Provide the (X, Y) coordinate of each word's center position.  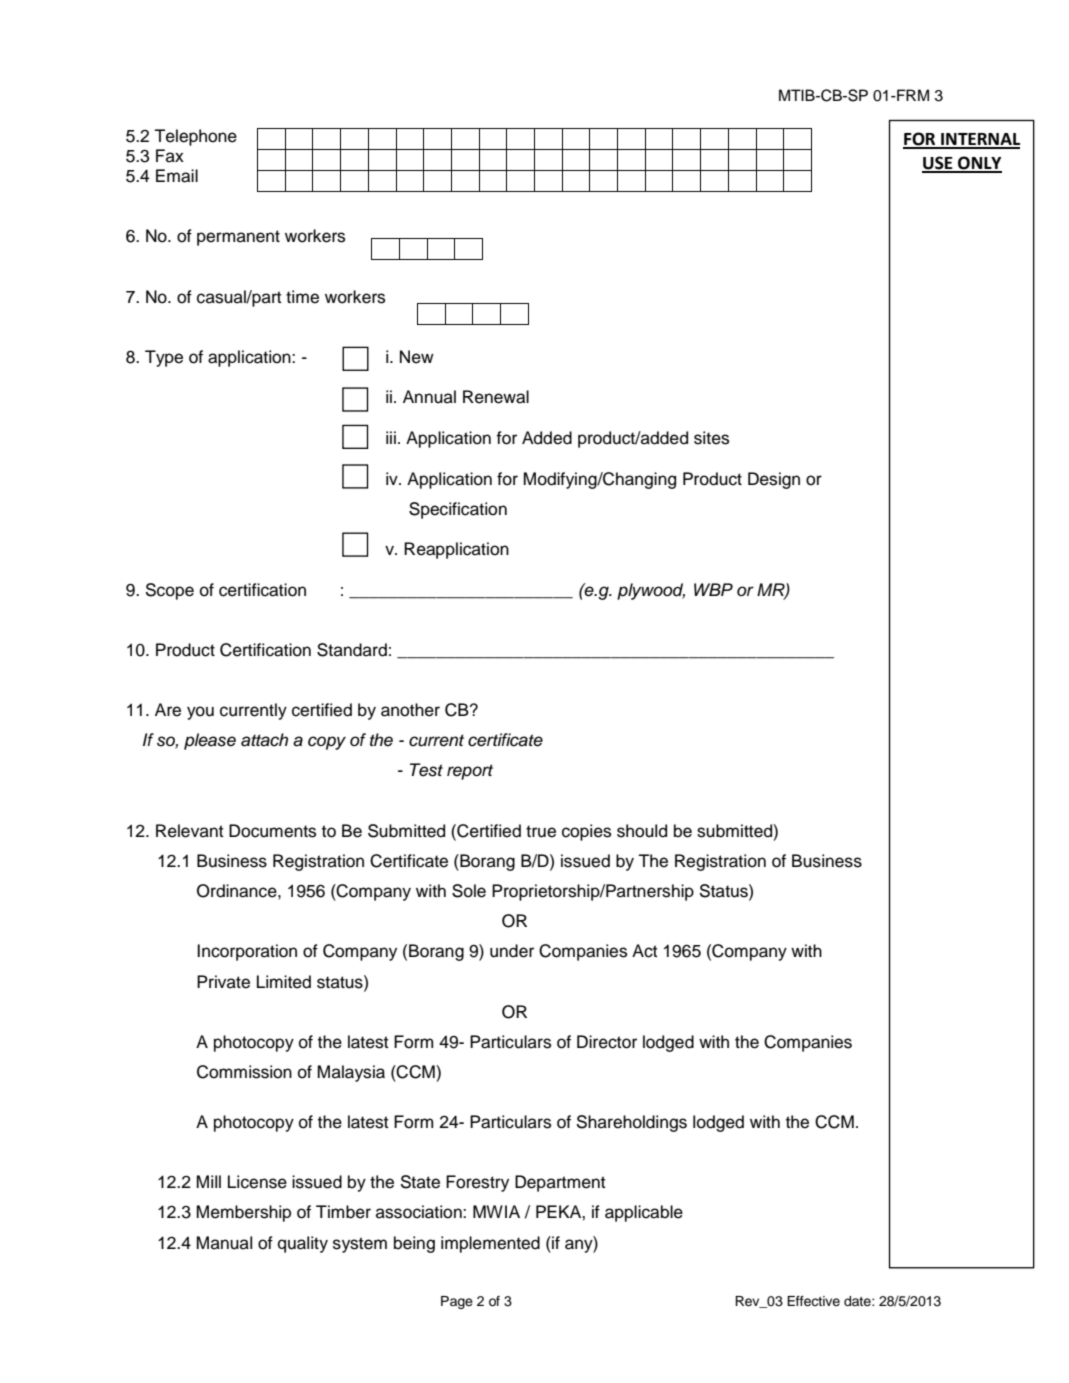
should (642, 831)
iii (391, 437)
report (470, 772)
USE (938, 164)
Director (607, 1042)
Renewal (496, 397)
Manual (224, 1243)
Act (645, 951)
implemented (490, 1244)
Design (774, 480)
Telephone (195, 137)
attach (264, 740)
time (302, 297)
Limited (284, 982)
